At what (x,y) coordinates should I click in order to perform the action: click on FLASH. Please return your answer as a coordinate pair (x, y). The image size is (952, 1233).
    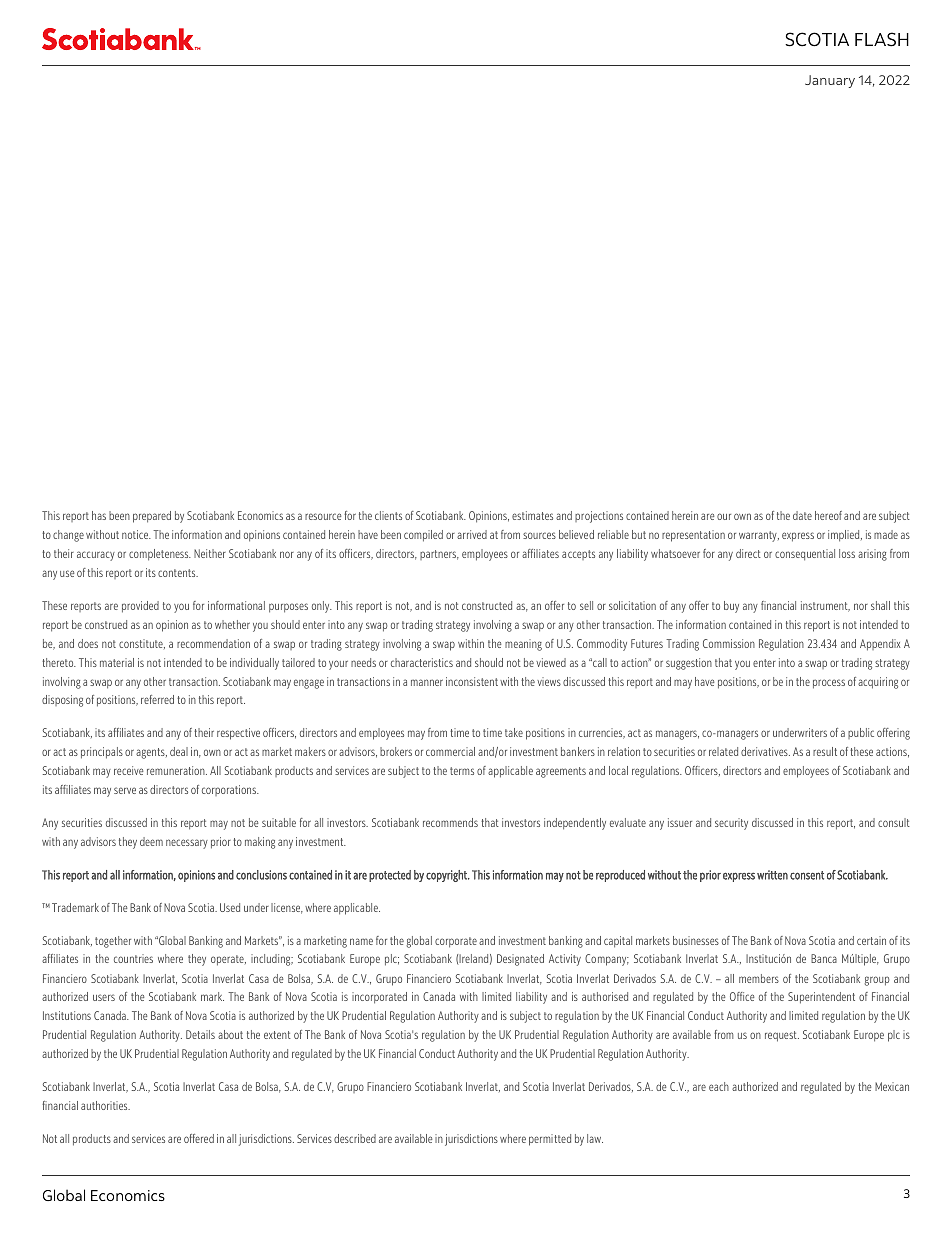
    Looking at the image, I should click on (882, 39).
